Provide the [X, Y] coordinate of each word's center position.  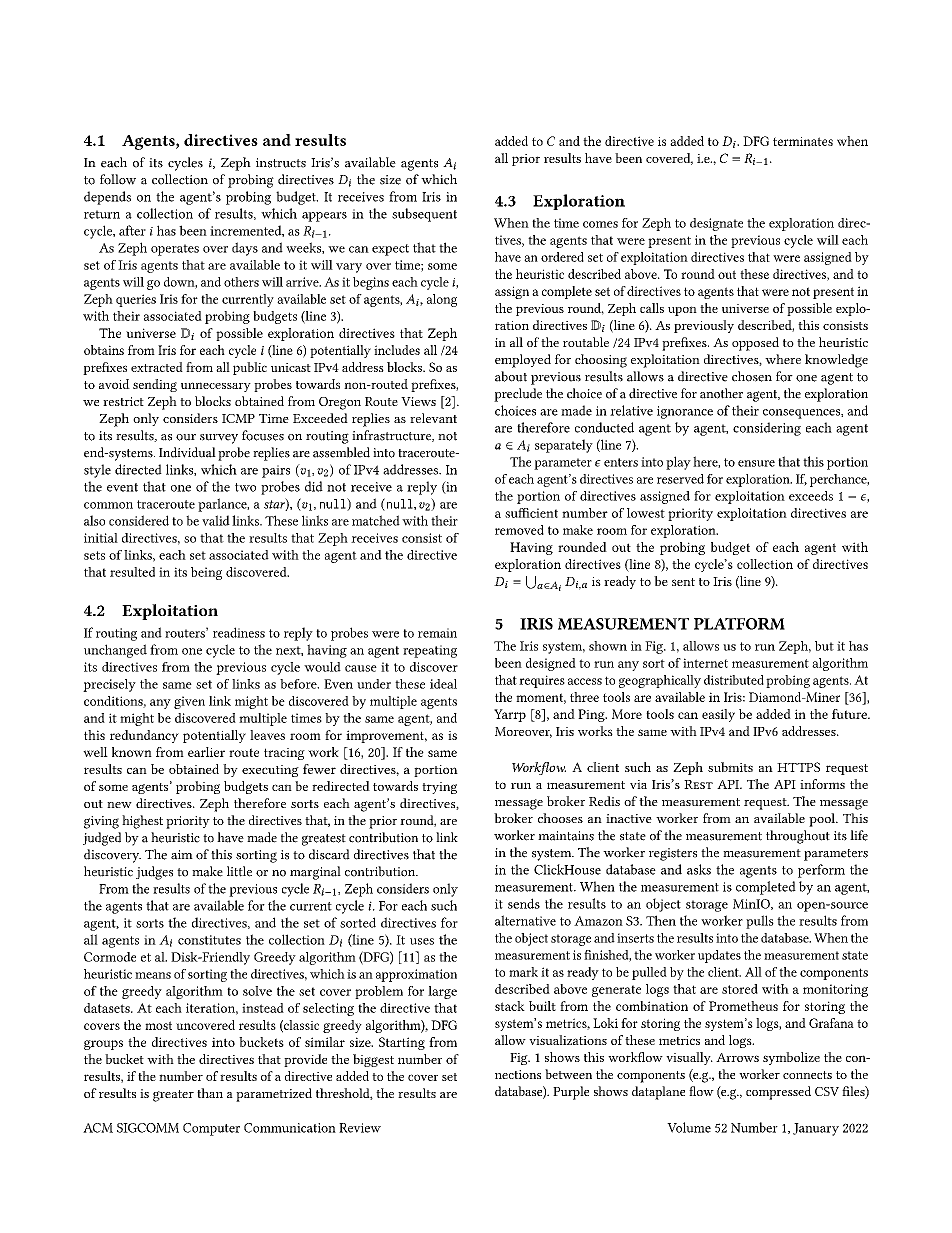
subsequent [424, 215]
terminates [803, 141]
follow [118, 179]
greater [173, 1096]
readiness [239, 632]
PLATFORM [739, 624]
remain [437, 633]
